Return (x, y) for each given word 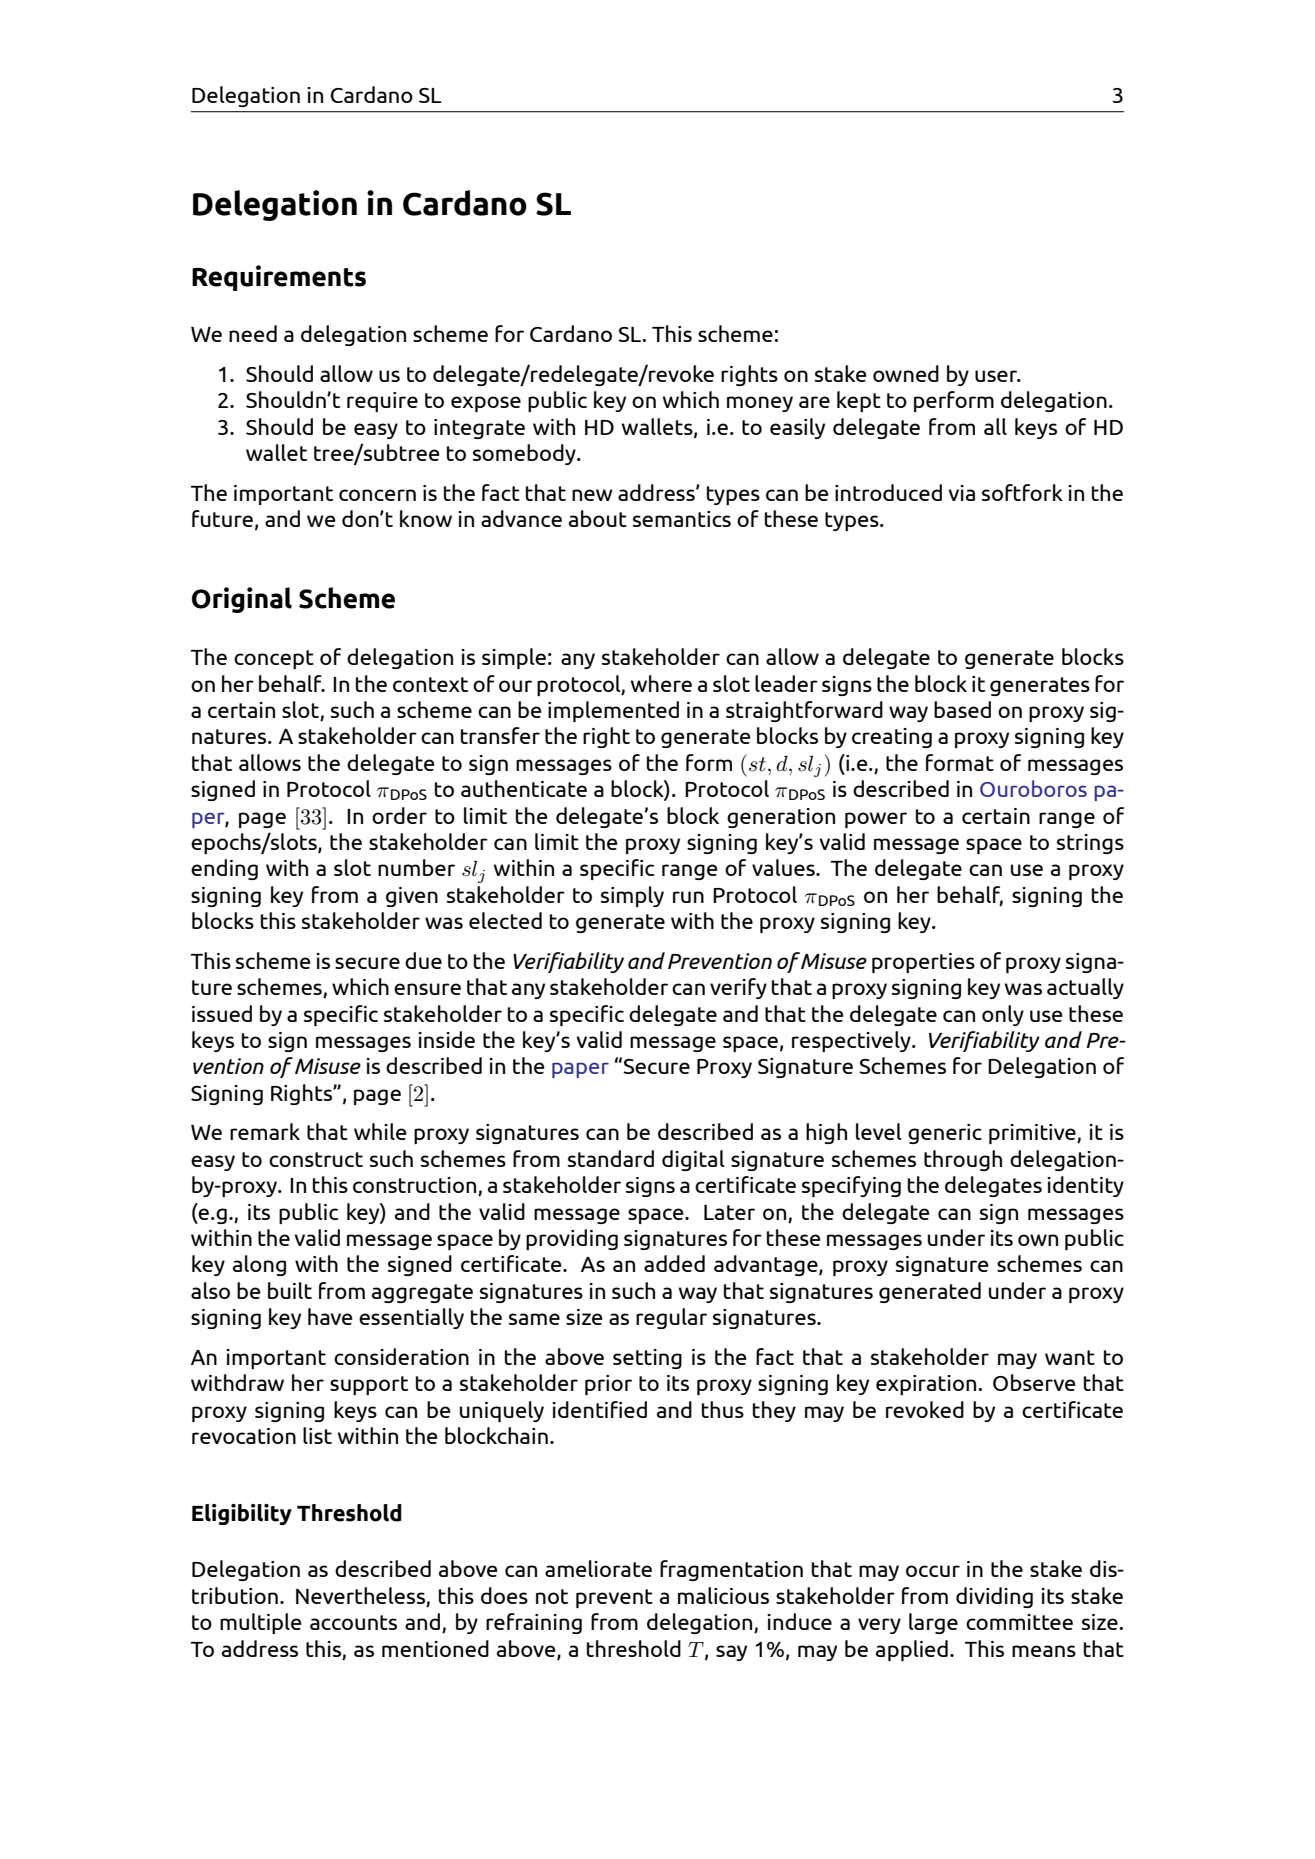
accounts (353, 1622)
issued (222, 1013)
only (1003, 1015)
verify (738, 988)
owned (906, 373)
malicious (723, 1595)
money (760, 404)
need (253, 333)
